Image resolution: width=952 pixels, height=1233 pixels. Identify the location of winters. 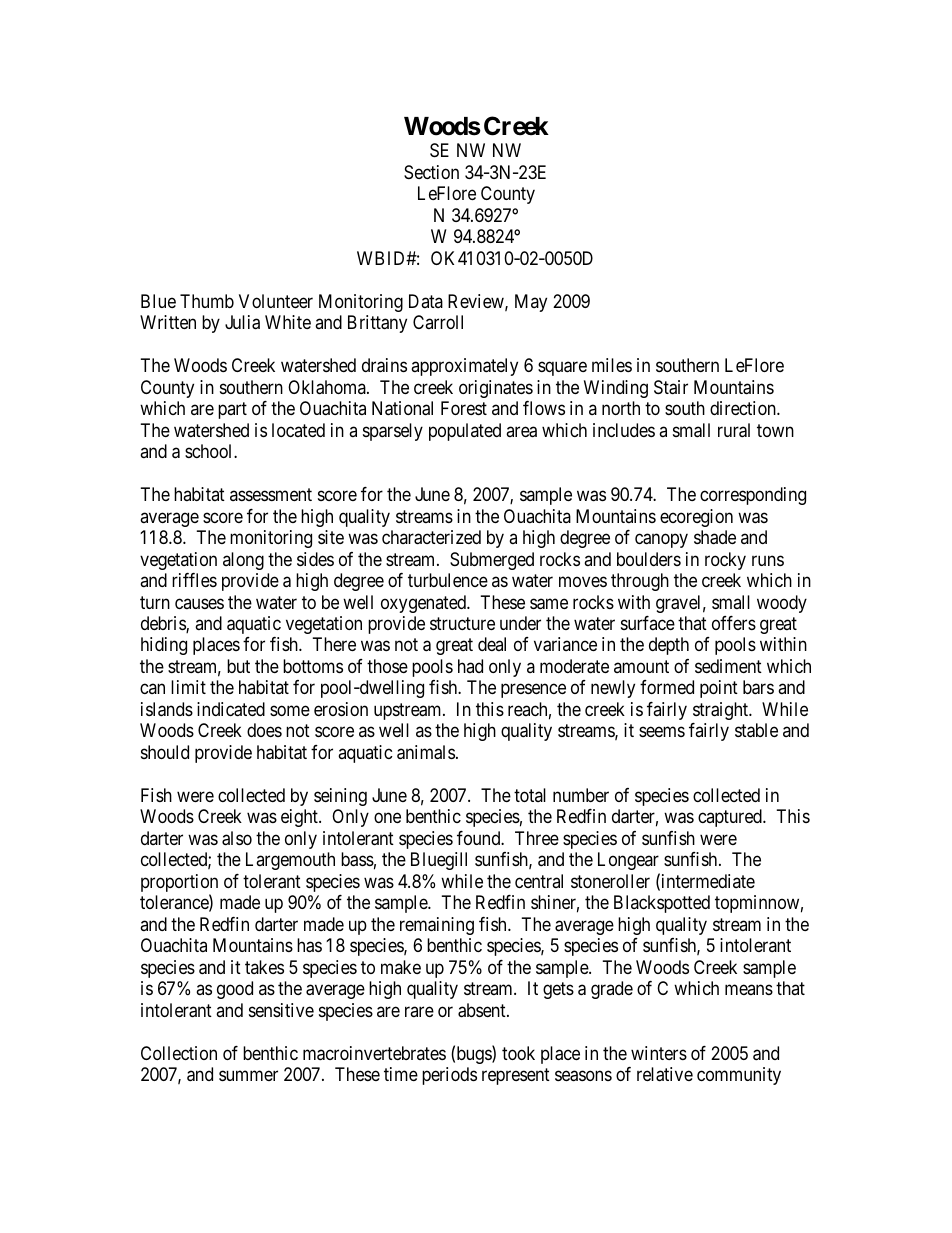
(659, 1053).
